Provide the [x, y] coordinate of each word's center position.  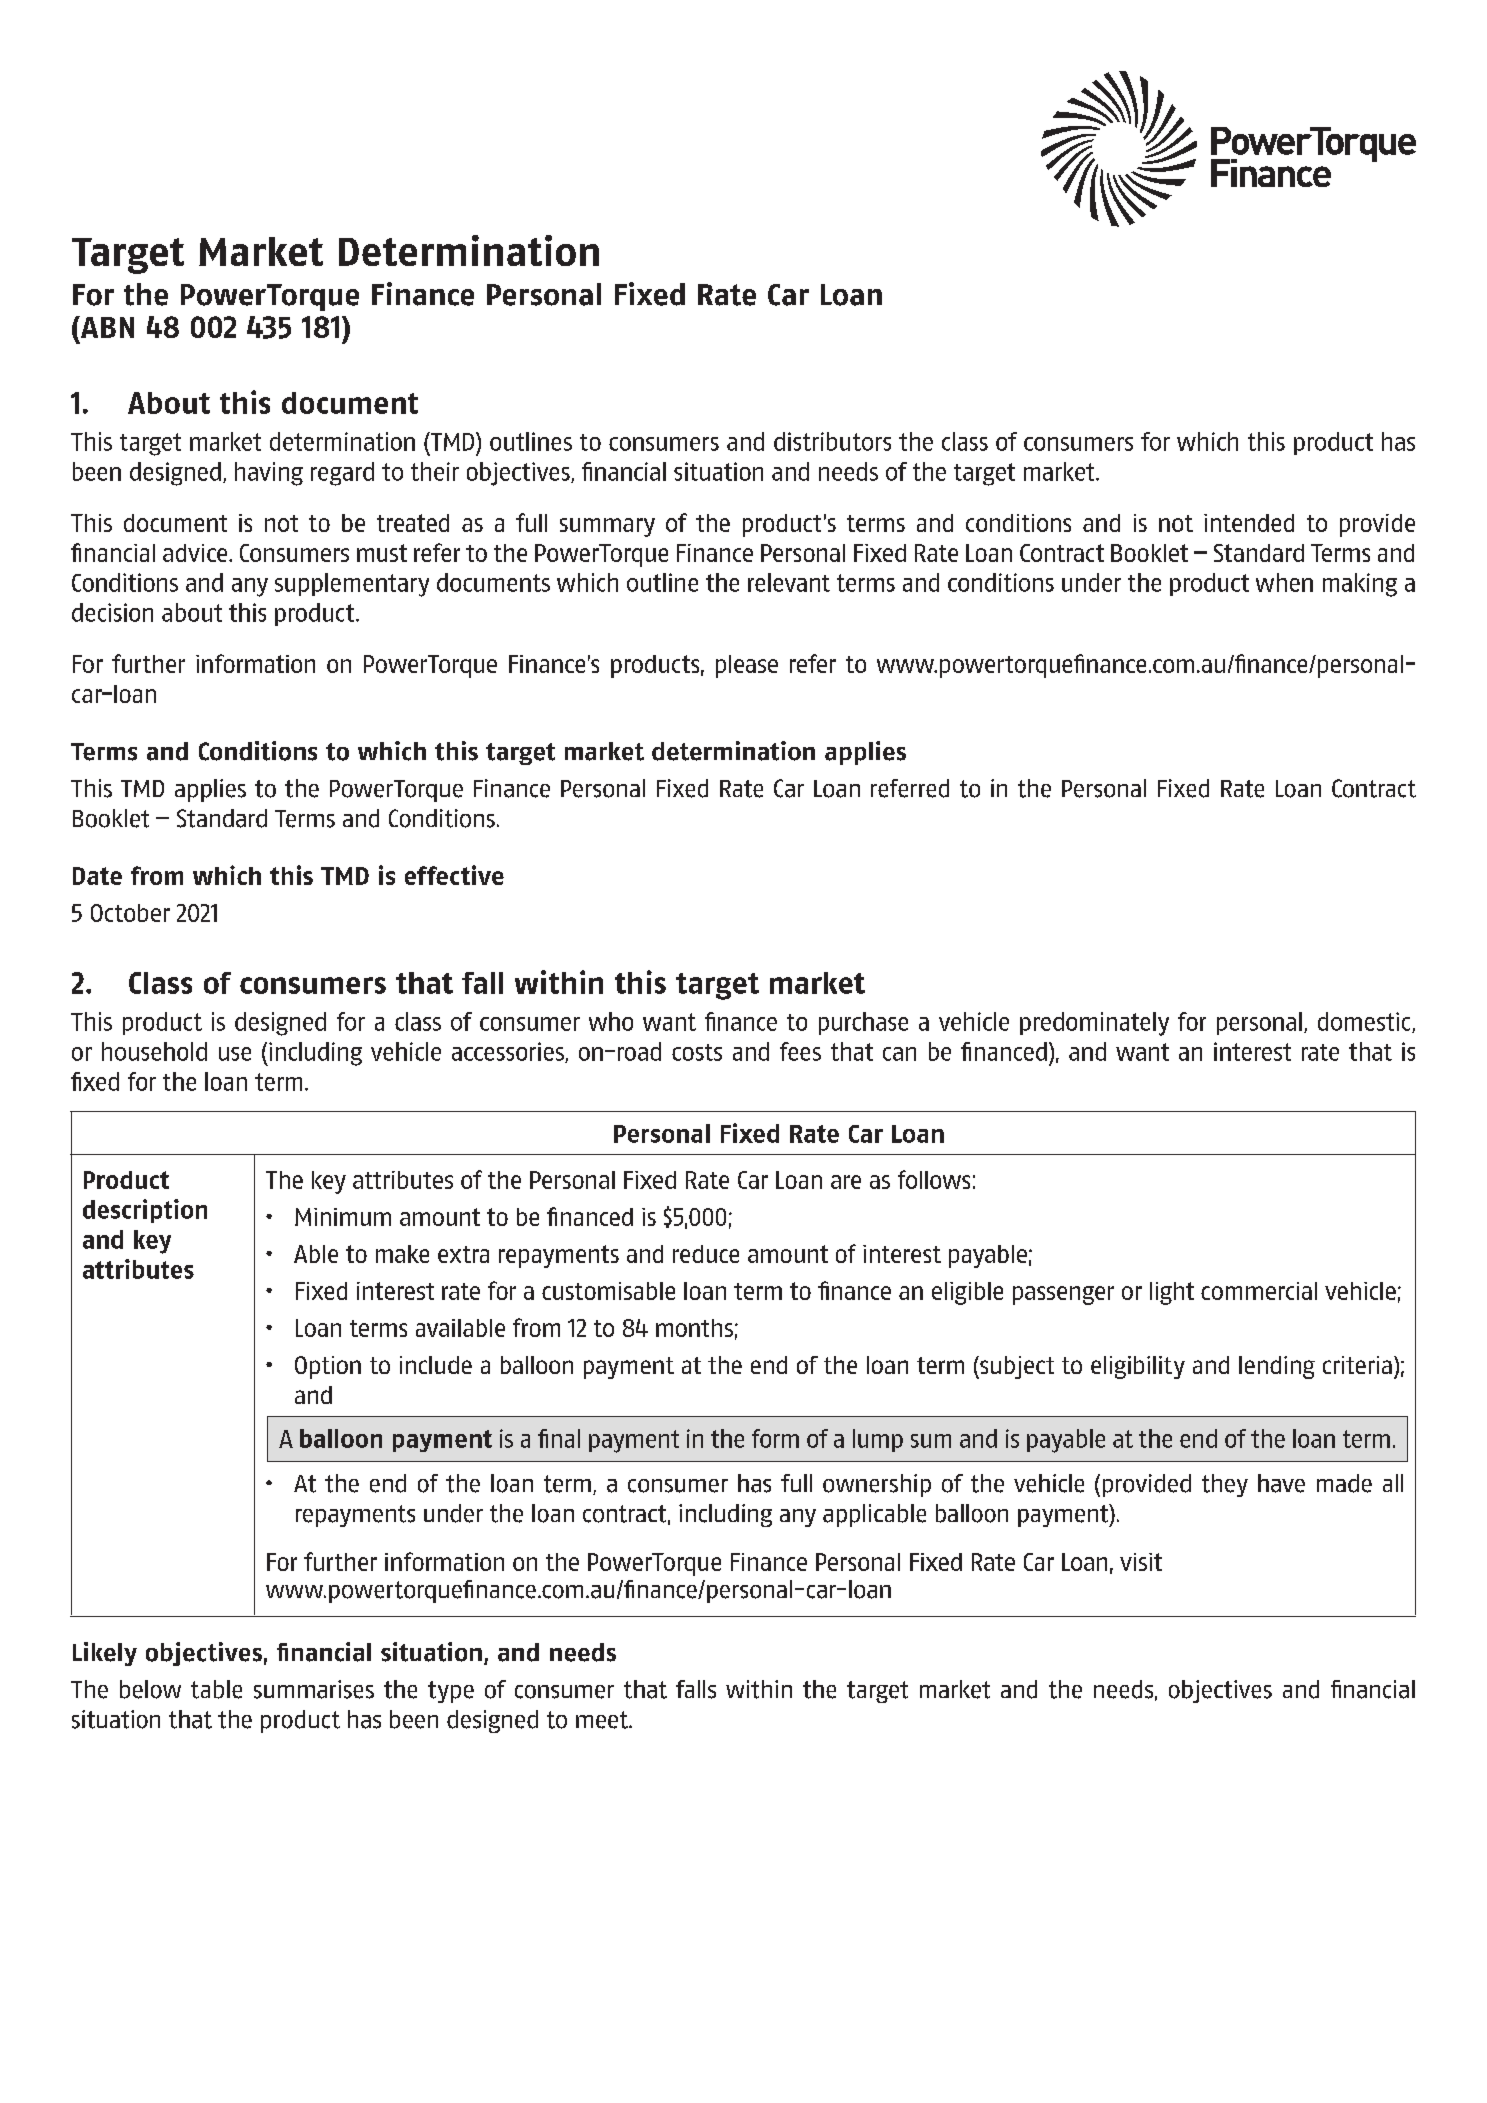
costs [697, 1052]
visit [1141, 1562]
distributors [832, 441]
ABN [106, 327]
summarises [314, 1689]
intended [1249, 523]
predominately [1094, 1024]
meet [603, 1720]
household [154, 1051]
